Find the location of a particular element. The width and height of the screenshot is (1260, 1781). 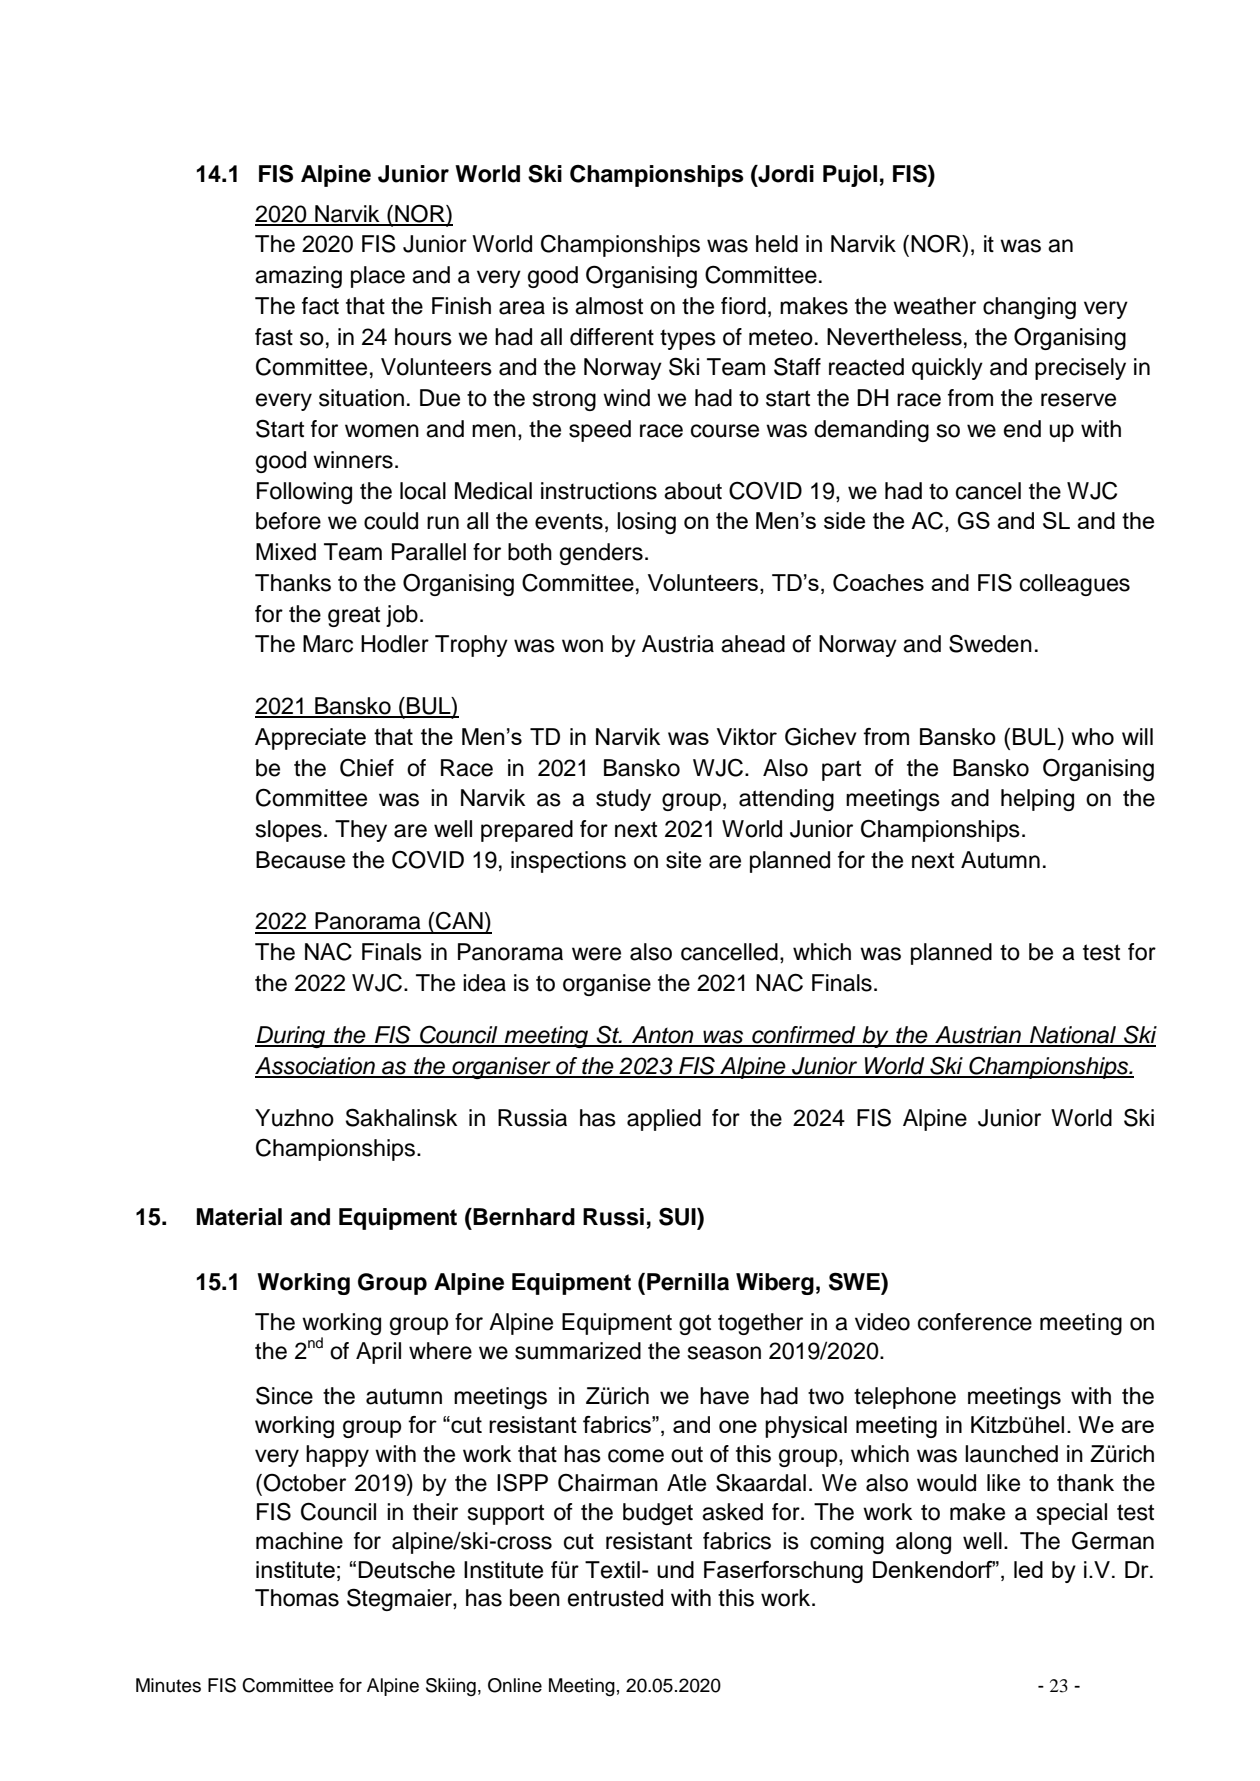

colleagues is located at coordinates (1075, 585).
